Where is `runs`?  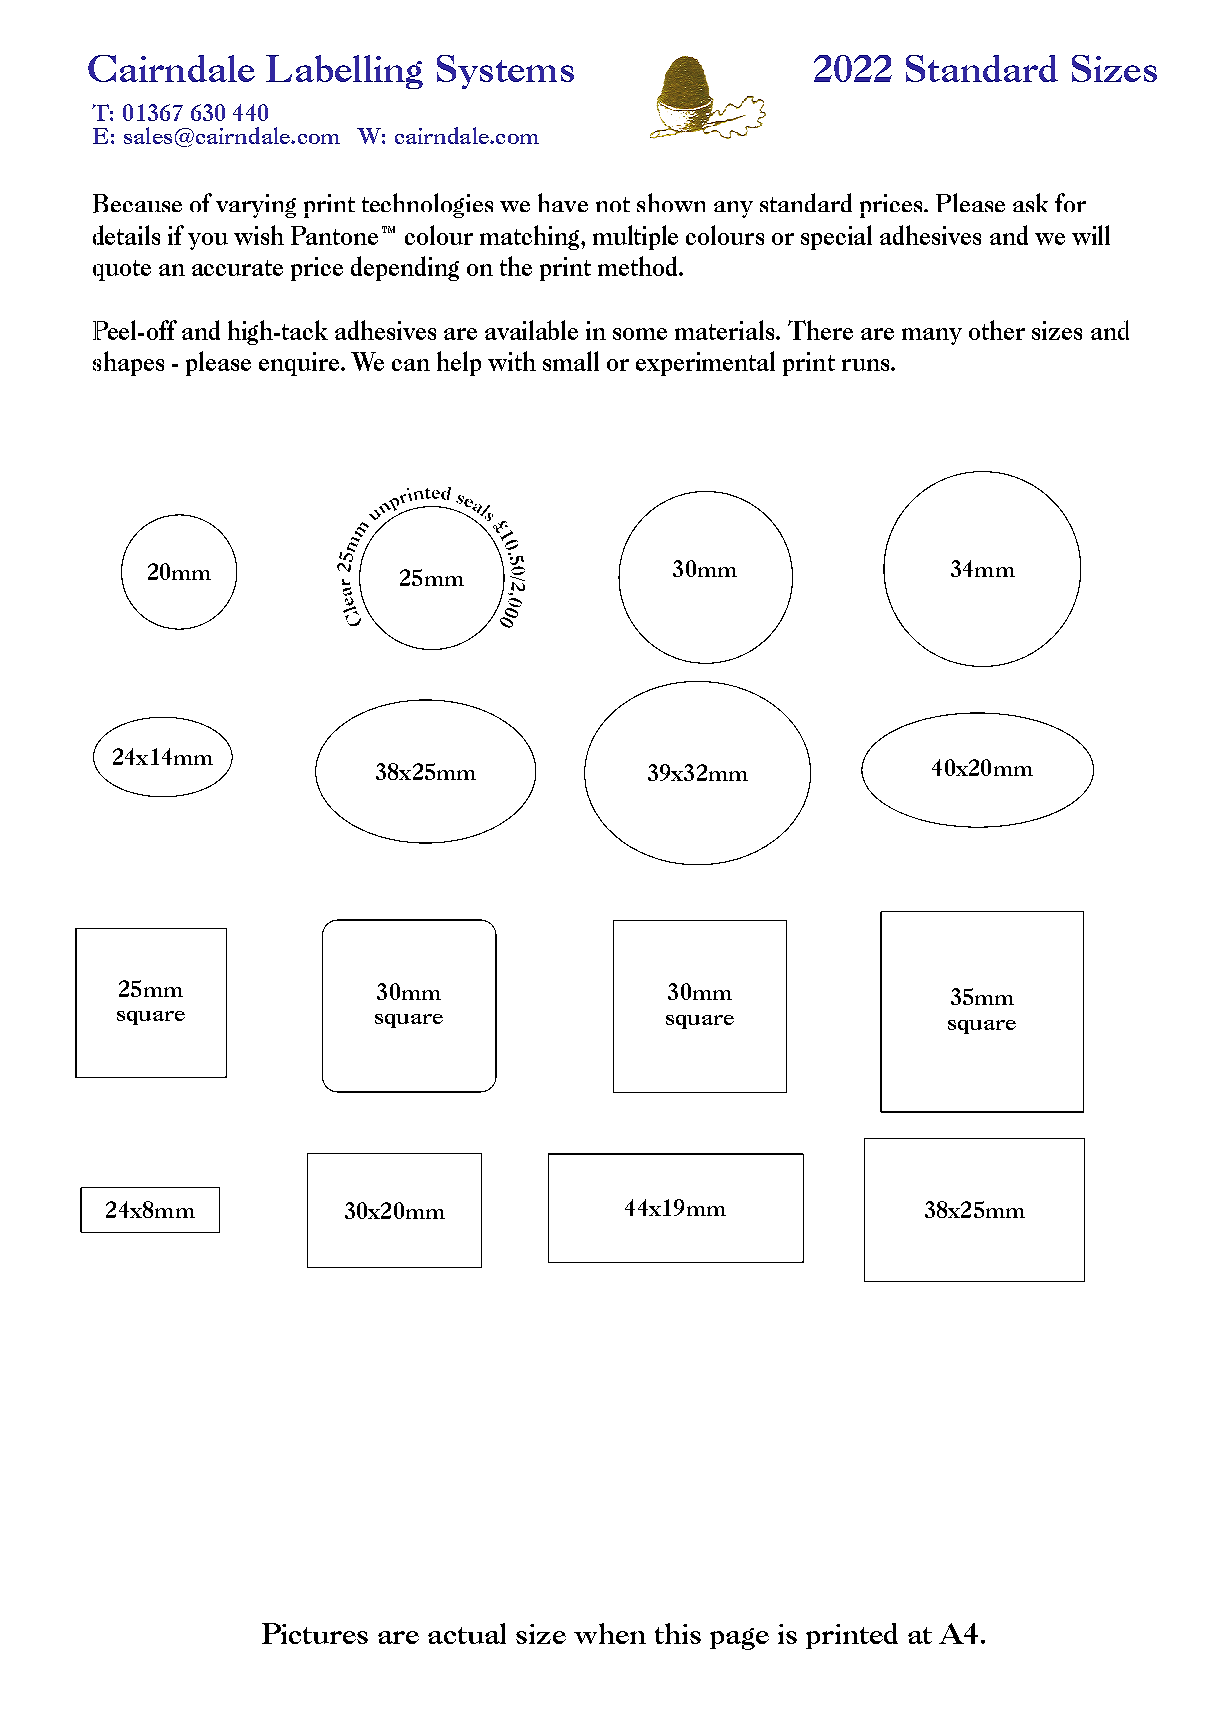 runs is located at coordinates (867, 365).
